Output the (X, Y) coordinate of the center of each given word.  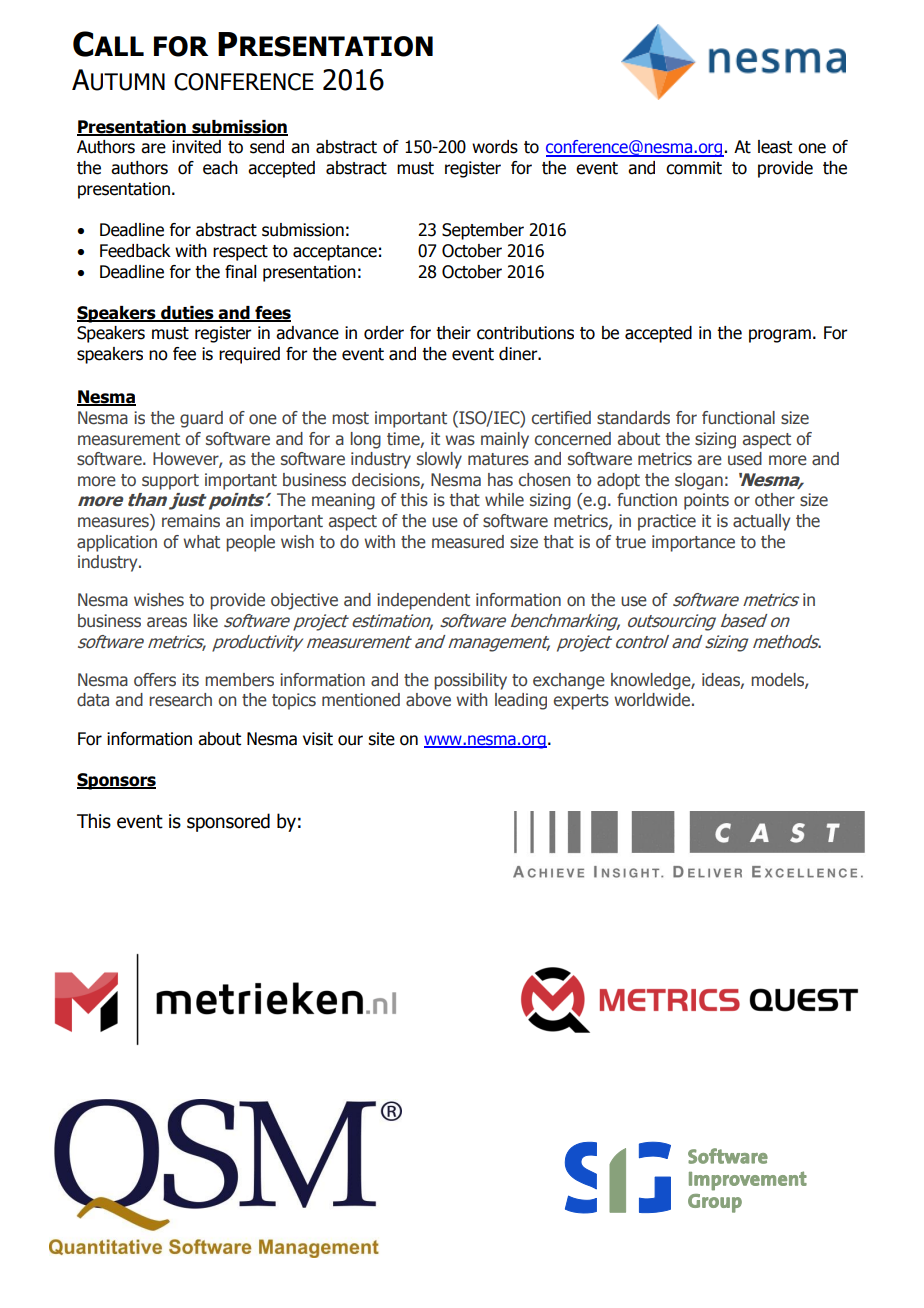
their (453, 333)
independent (423, 601)
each (220, 168)
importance (693, 543)
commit (694, 168)
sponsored (228, 822)
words (495, 147)
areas (167, 622)
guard (201, 419)
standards (633, 418)
